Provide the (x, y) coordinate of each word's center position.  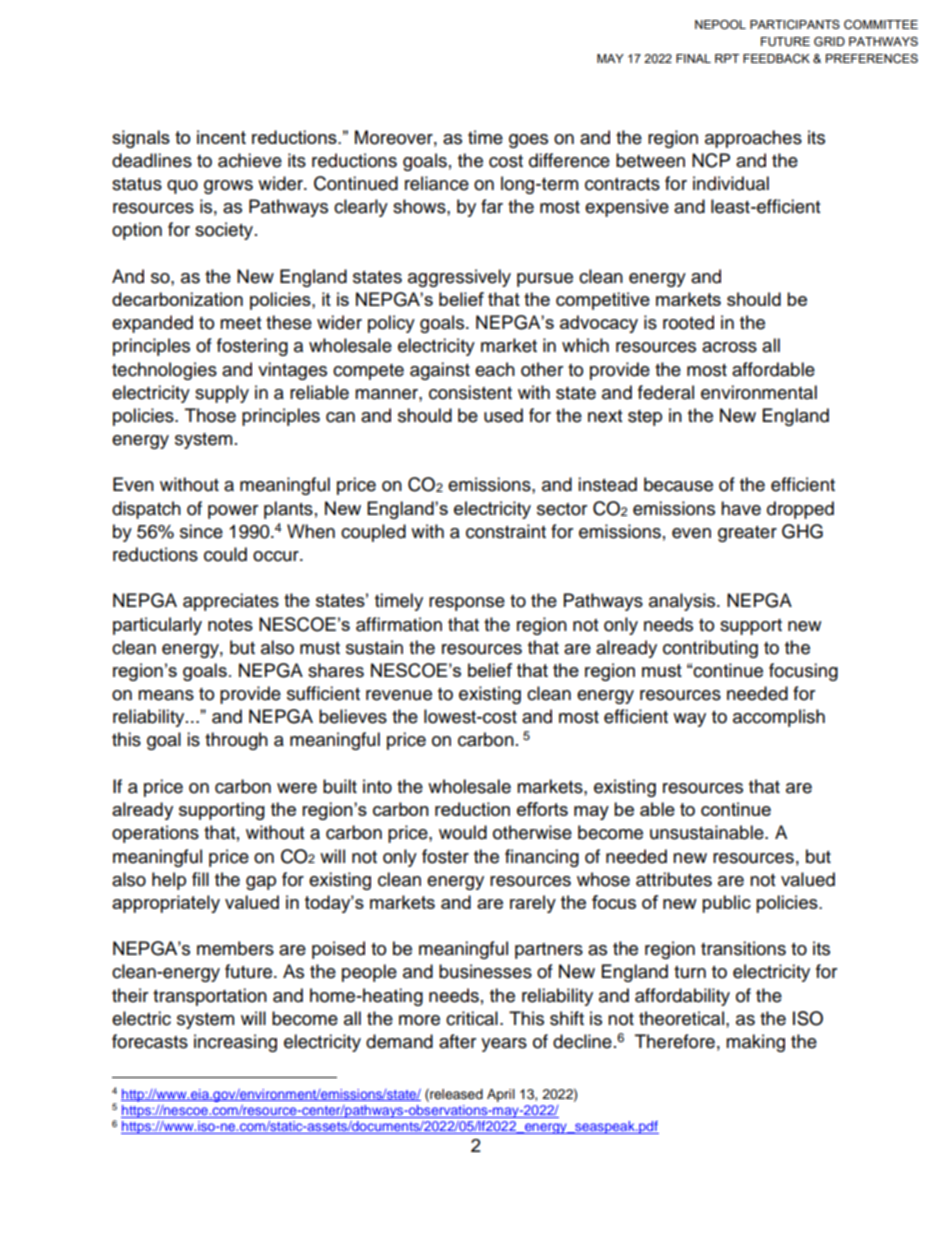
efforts (542, 809)
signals (141, 139)
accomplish (779, 718)
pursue (545, 280)
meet (240, 323)
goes (528, 141)
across (729, 347)
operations (155, 834)
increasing (235, 1043)
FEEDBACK (776, 58)
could (225, 554)
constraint (506, 531)
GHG (802, 531)
